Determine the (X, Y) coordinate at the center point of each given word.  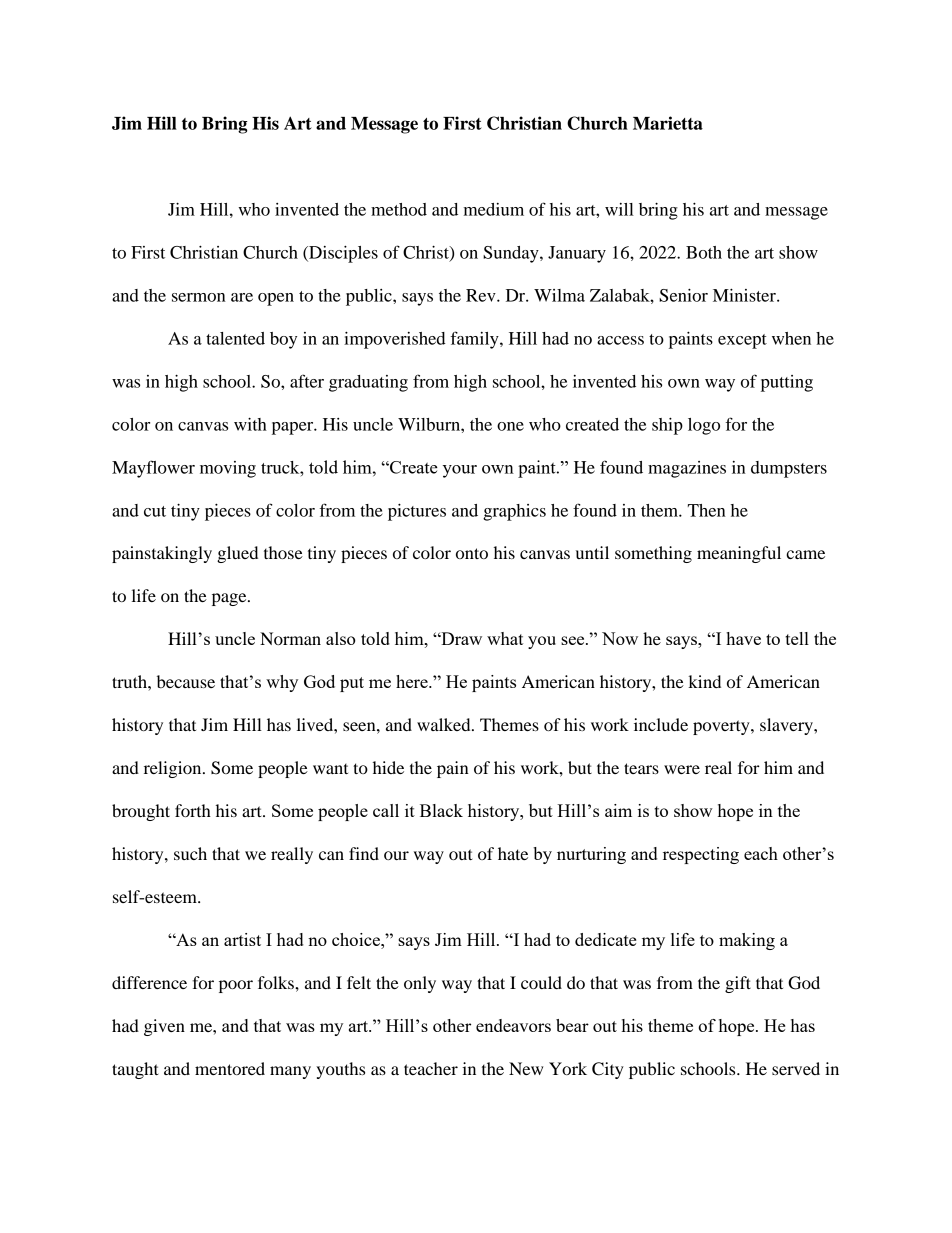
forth (193, 810)
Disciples (342, 254)
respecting (701, 855)
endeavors (513, 1025)
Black (441, 810)
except (742, 341)
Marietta (668, 123)
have (743, 638)
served (796, 1068)
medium (494, 209)
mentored (230, 1068)
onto (472, 553)
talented (235, 338)
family (476, 340)
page (230, 599)
